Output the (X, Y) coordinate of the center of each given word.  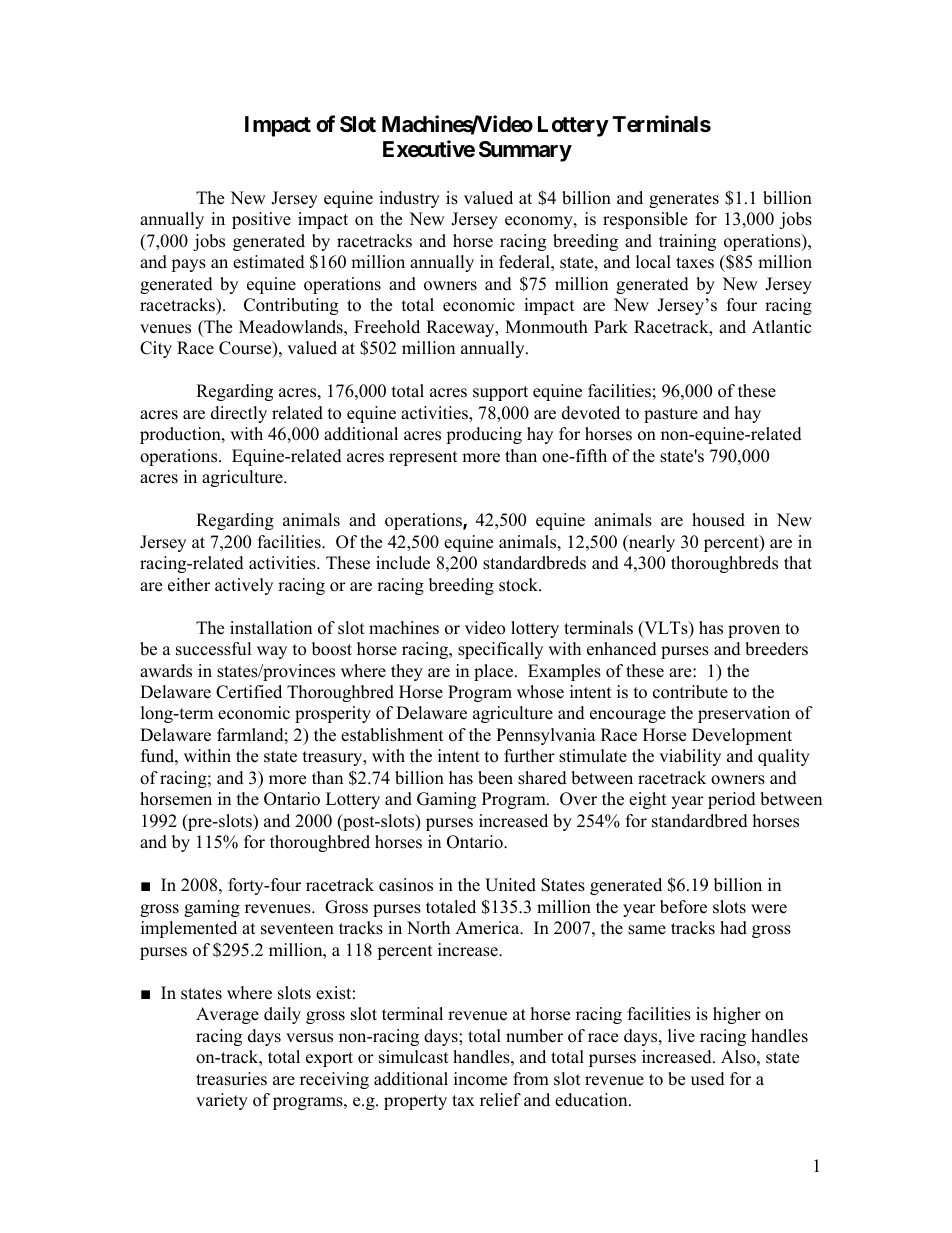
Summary (525, 151)
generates (684, 200)
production (181, 435)
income (480, 1079)
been (495, 778)
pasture (671, 415)
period (732, 800)
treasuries (231, 1079)
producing (484, 435)
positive (261, 220)
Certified (249, 692)
